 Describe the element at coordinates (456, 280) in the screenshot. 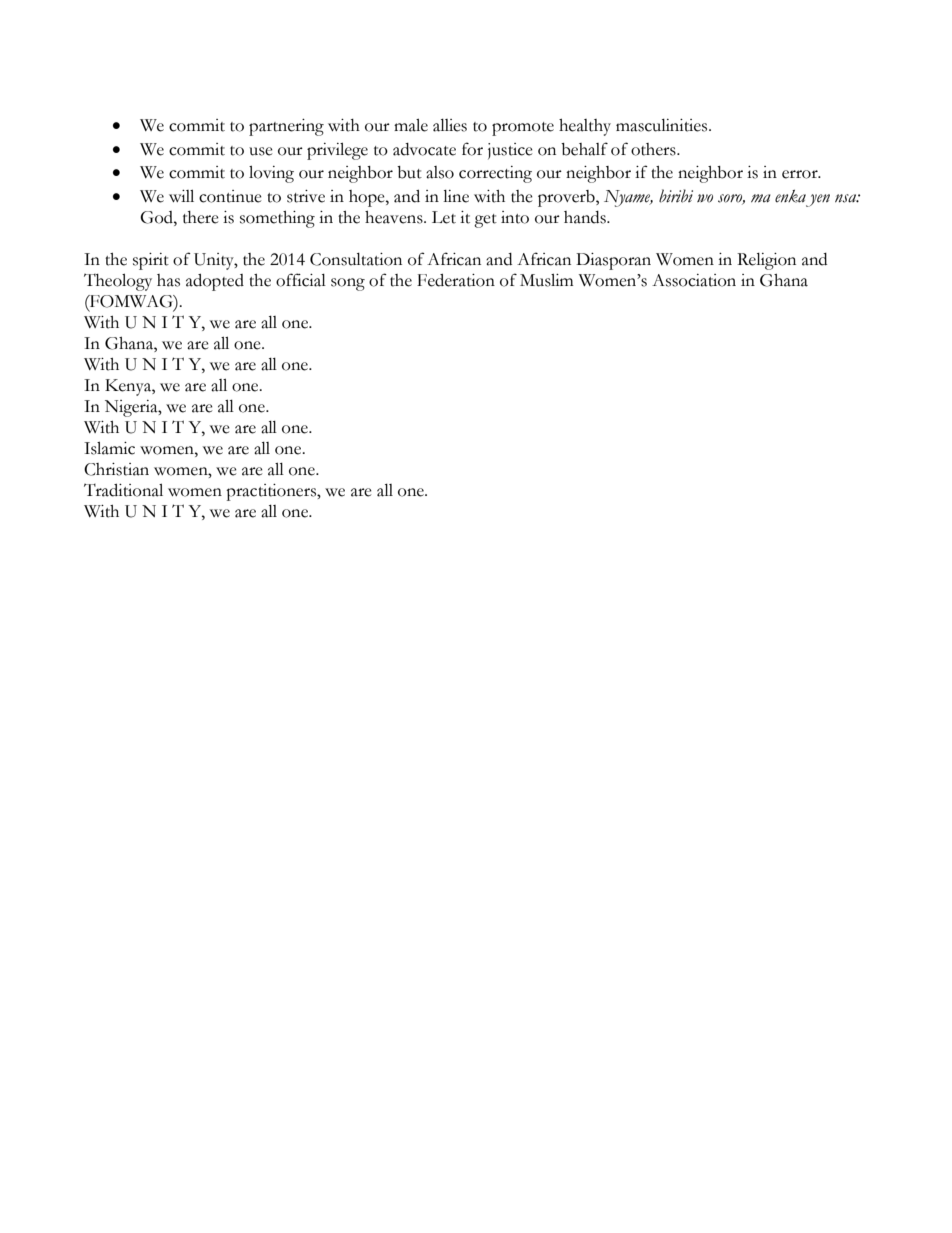

I see `Federation` at that location.
